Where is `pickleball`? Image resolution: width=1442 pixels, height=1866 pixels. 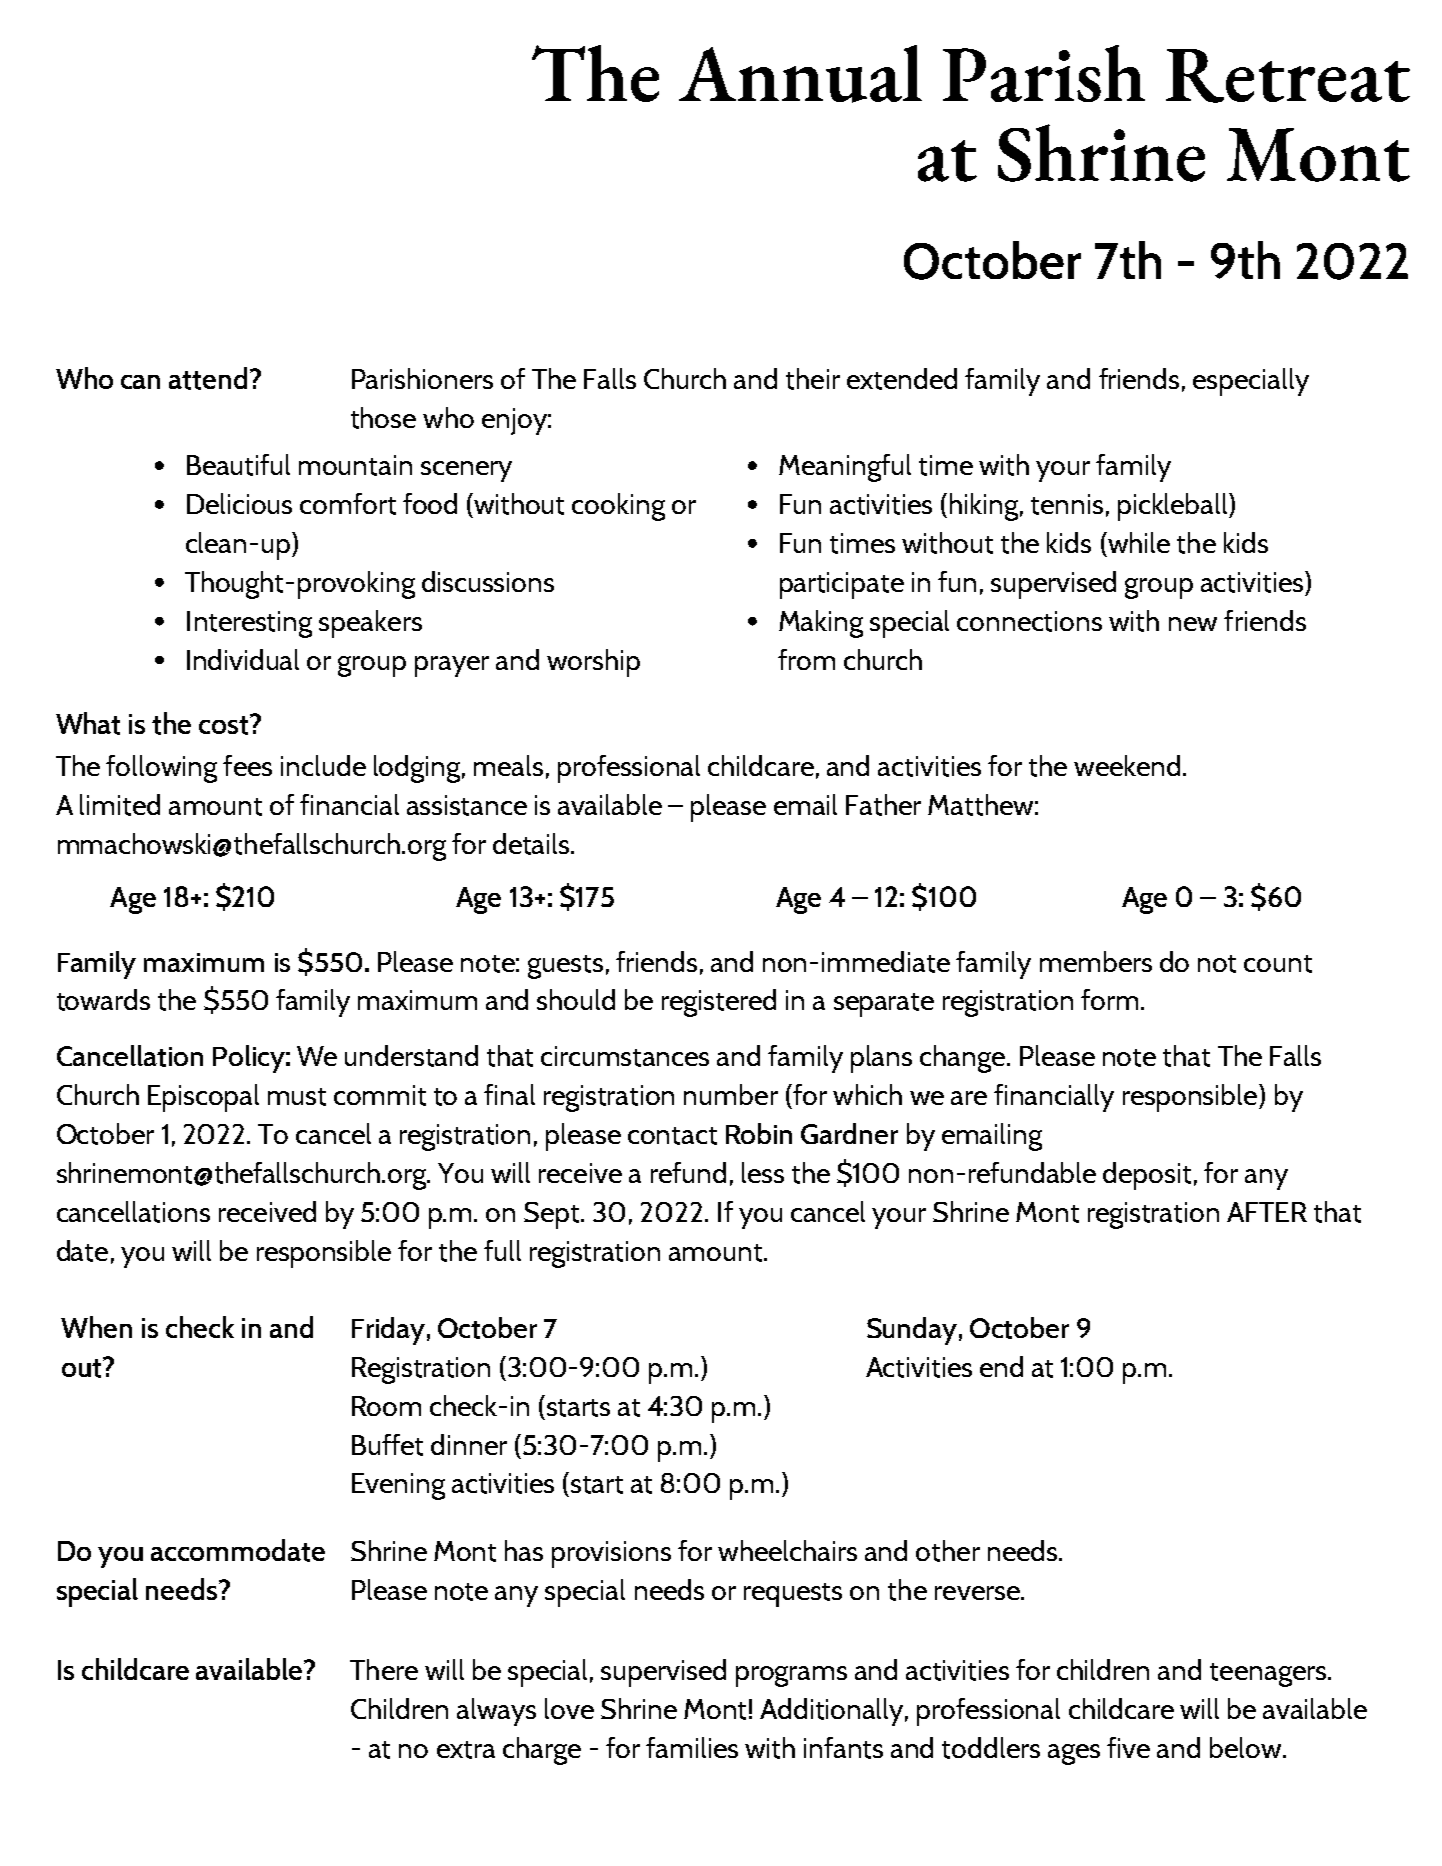 pickleball is located at coordinates (1174, 507).
